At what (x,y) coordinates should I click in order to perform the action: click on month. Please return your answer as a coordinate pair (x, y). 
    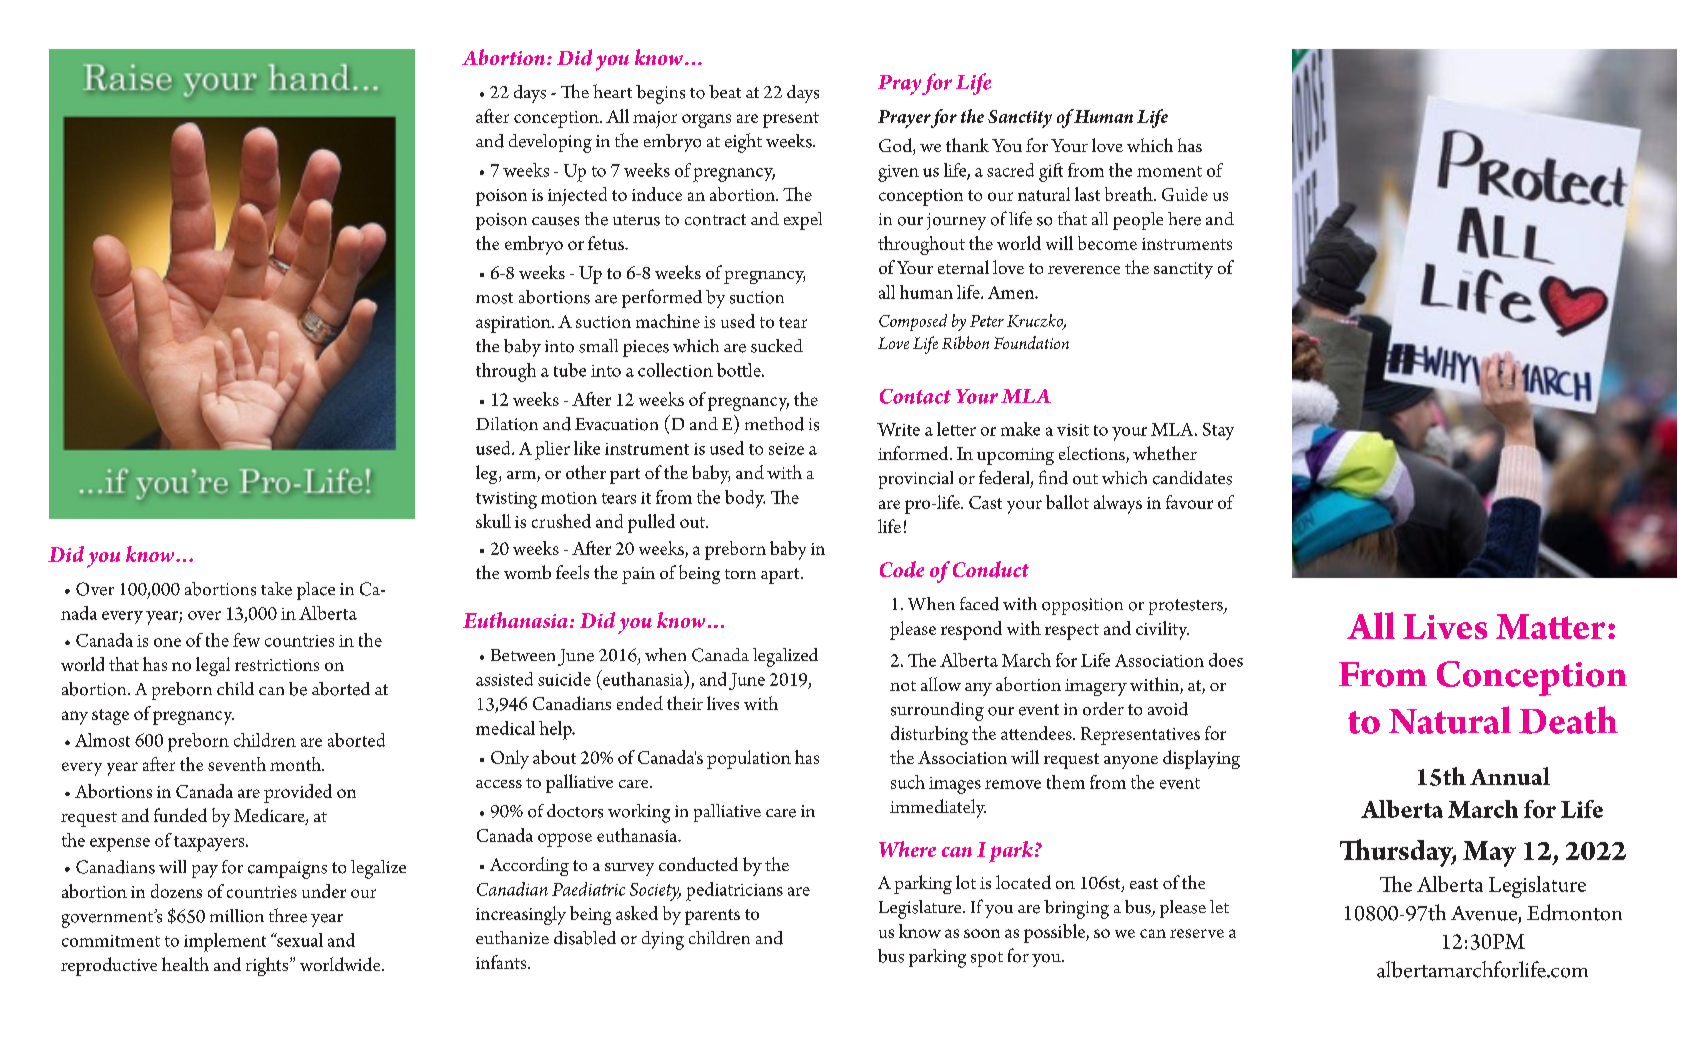
    Looking at the image, I should click on (297, 764).
